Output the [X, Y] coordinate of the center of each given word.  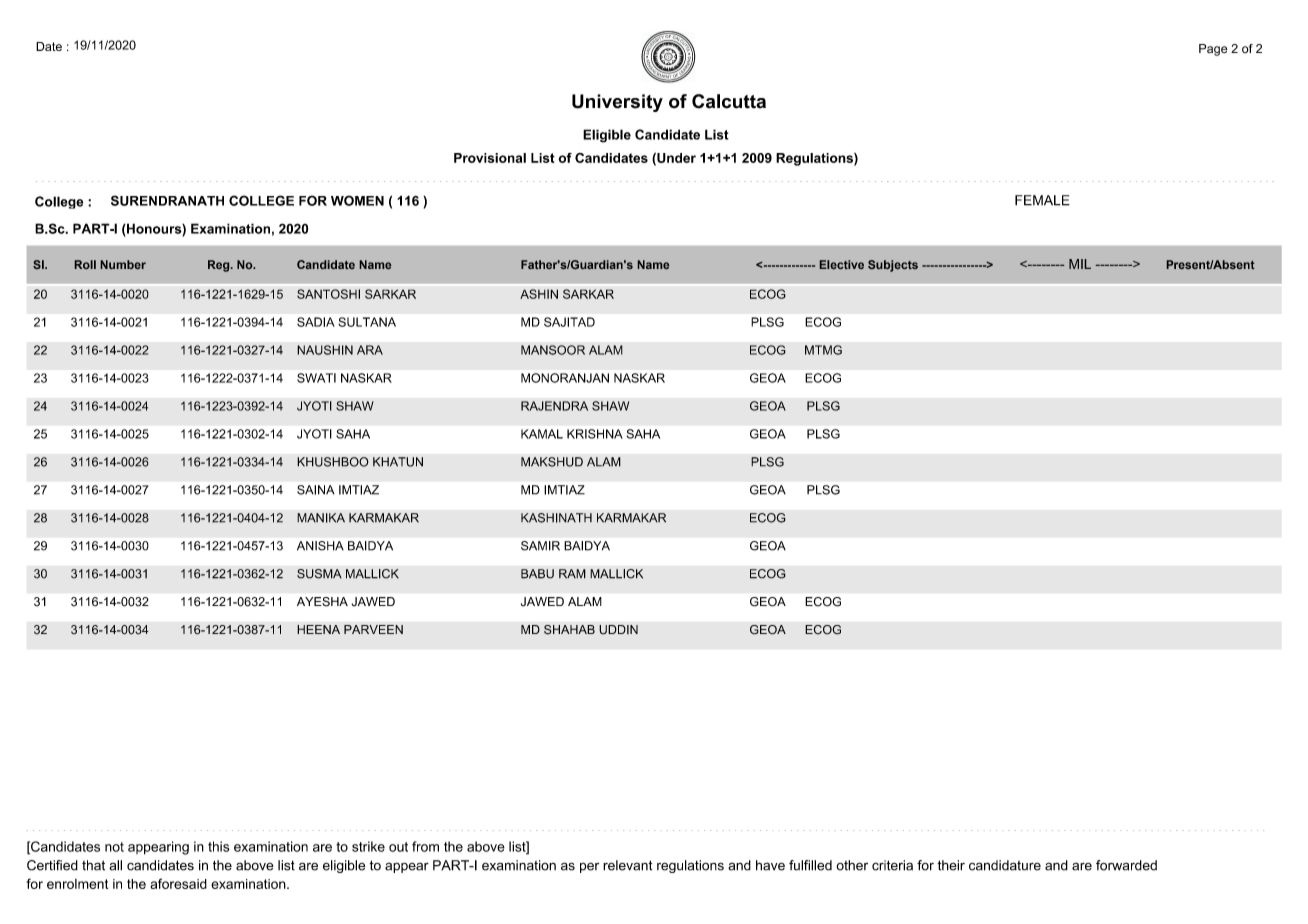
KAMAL [542, 434]
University [617, 103]
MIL [1080, 264]
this [219, 846]
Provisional [490, 158]
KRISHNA [595, 434]
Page [1213, 50]
